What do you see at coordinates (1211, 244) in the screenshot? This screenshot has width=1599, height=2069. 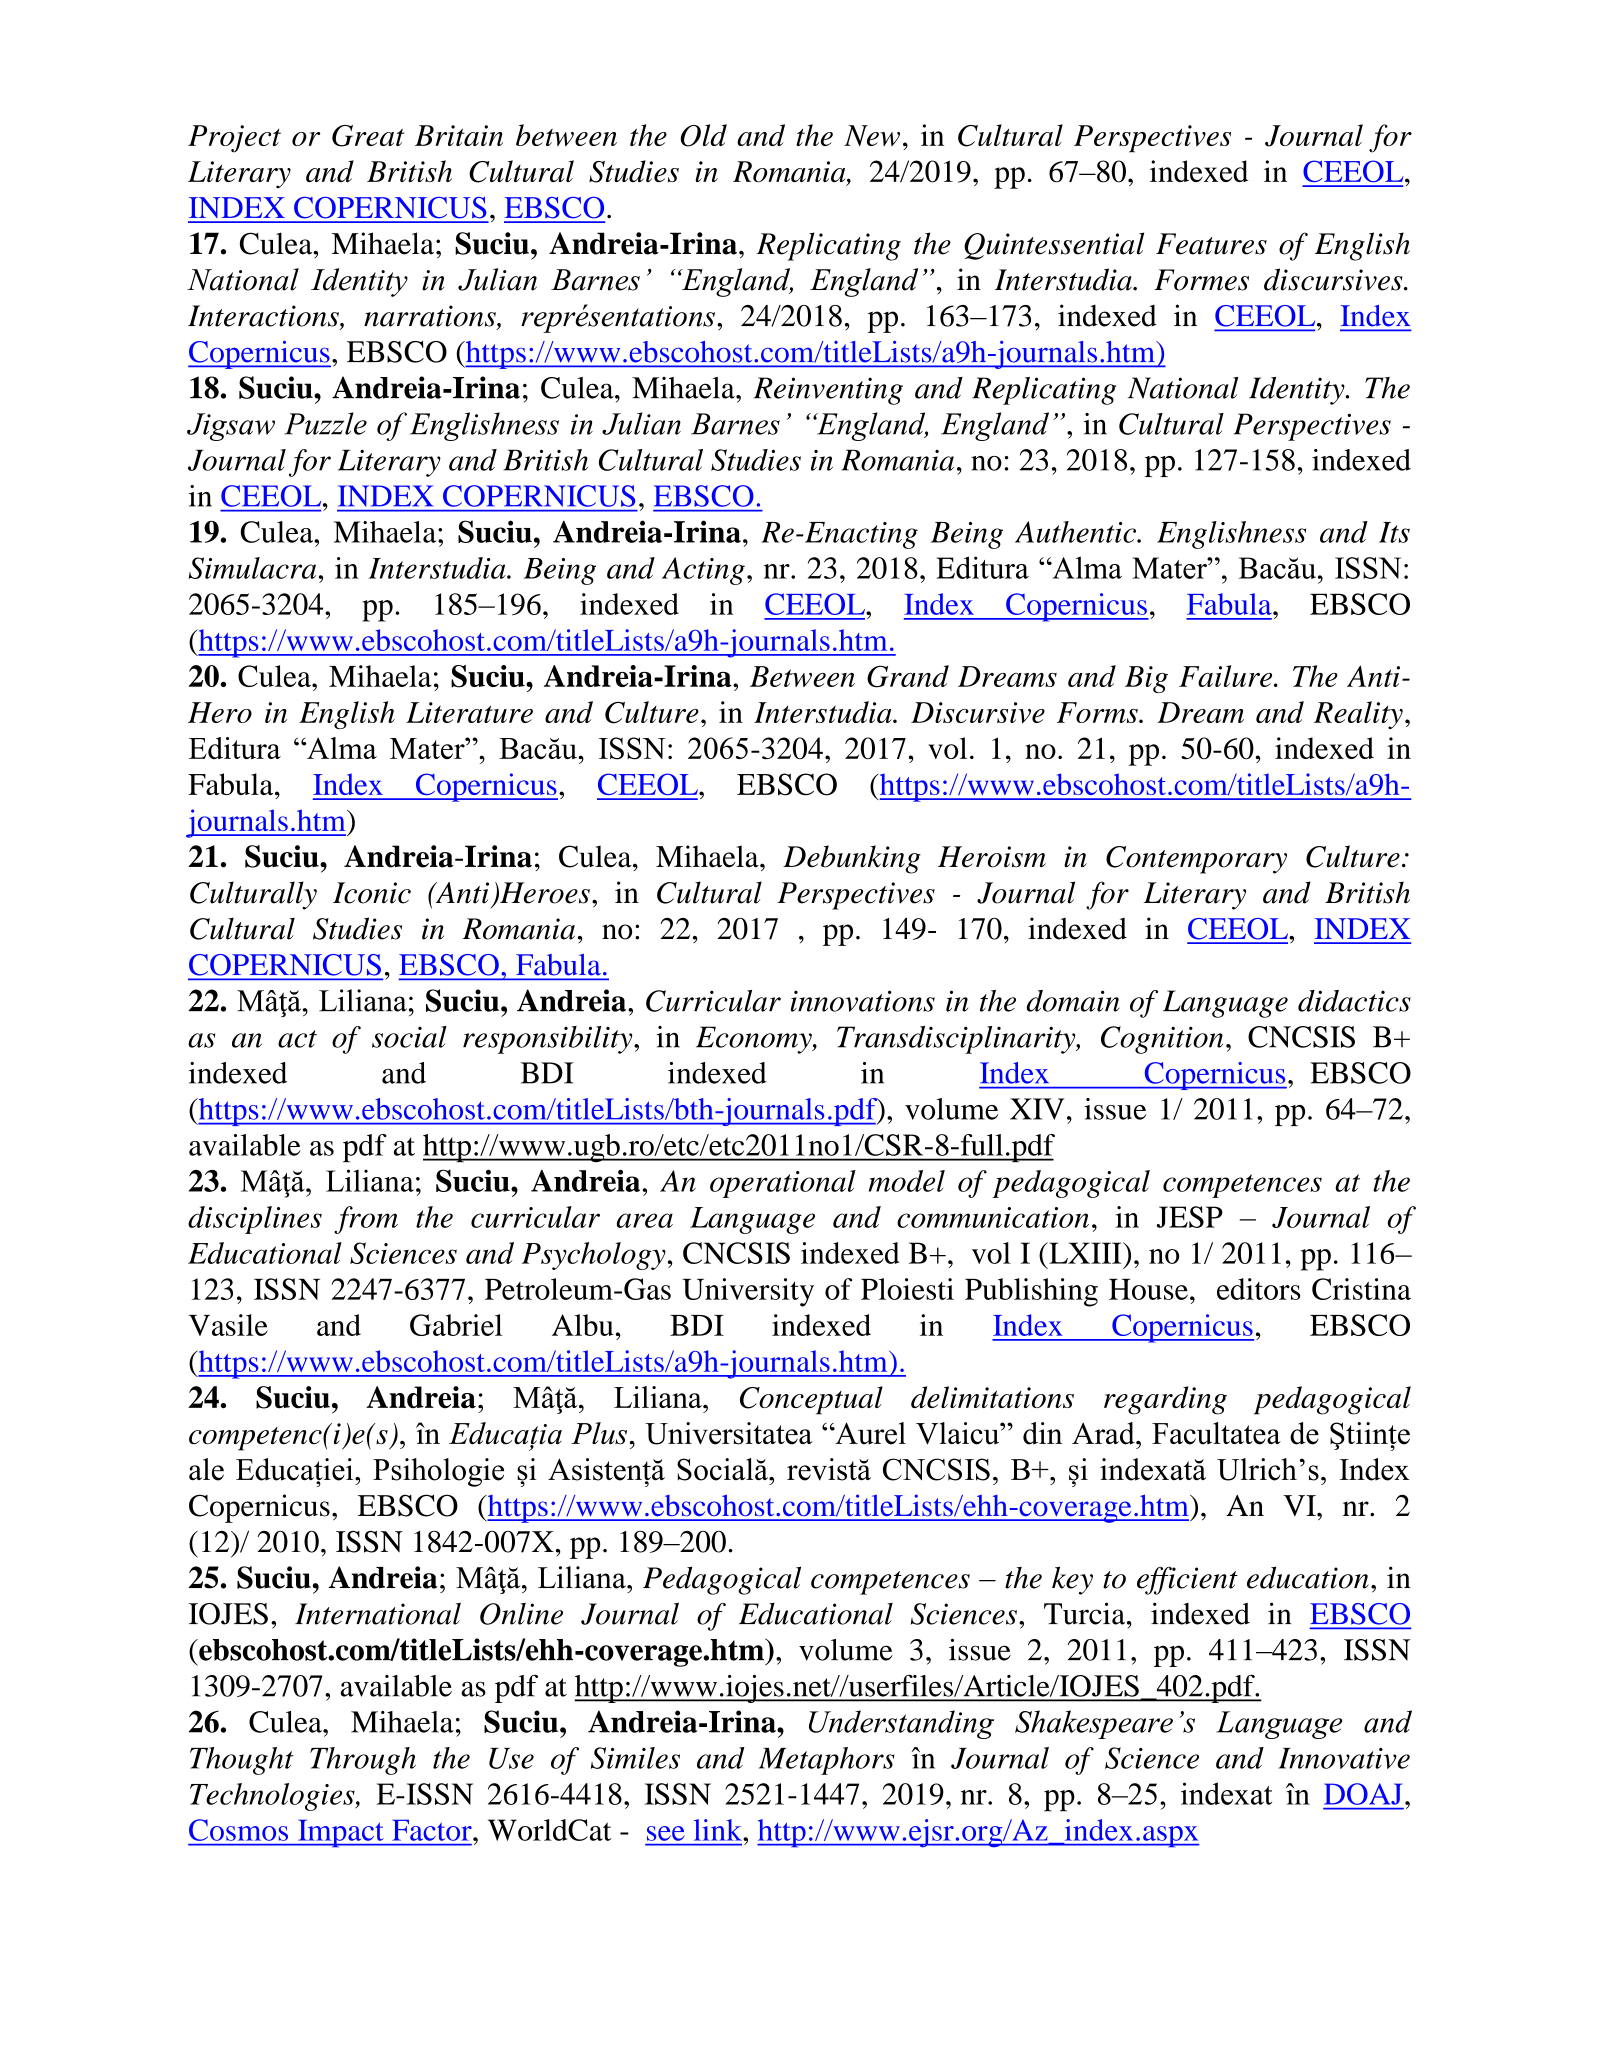 I see `Features` at bounding box center [1211, 244].
